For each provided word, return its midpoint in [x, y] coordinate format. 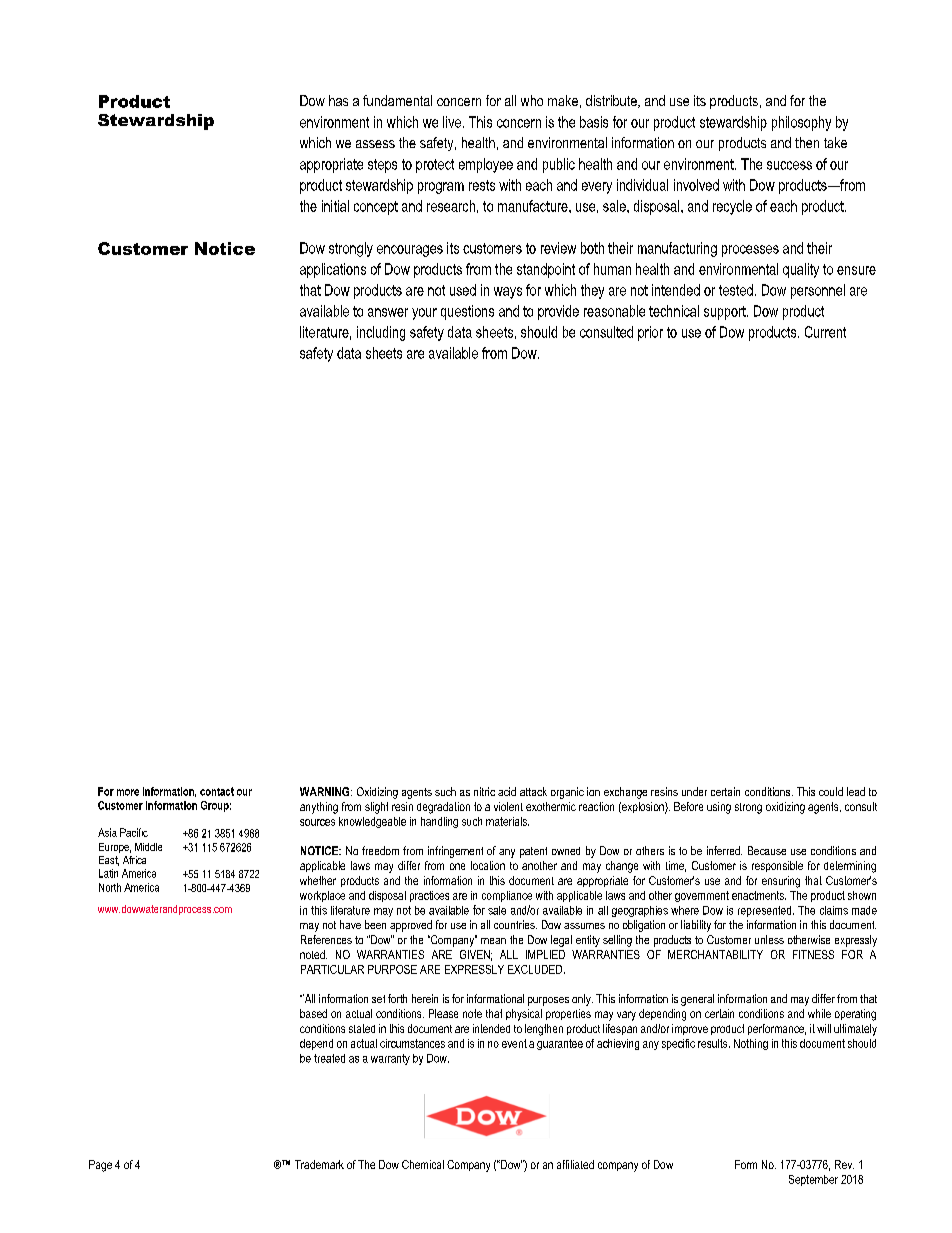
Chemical [423, 1164]
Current [825, 332]
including [381, 333]
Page [100, 1166]
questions [467, 312]
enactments [759, 895]
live [452, 122]
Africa [134, 860]
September [813, 1180]
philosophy [801, 123]
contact [217, 791]
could [831, 791]
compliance [507, 896]
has [338, 100]
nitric [484, 791]
